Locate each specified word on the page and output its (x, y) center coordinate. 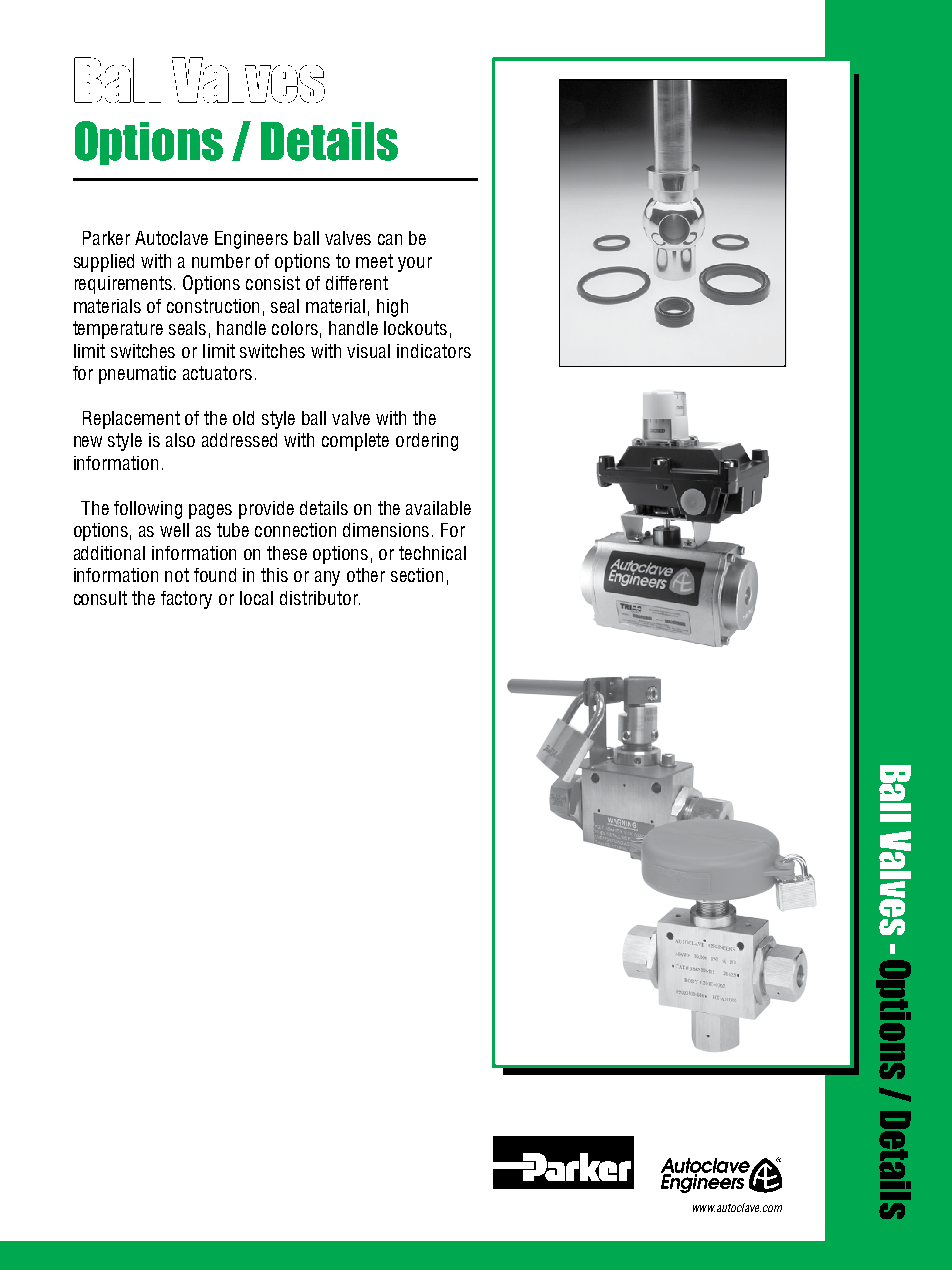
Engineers (251, 240)
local (256, 598)
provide (266, 510)
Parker (106, 238)
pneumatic (137, 375)
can (390, 239)
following (148, 510)
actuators (217, 373)
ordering (427, 442)
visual (368, 351)
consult (100, 598)
